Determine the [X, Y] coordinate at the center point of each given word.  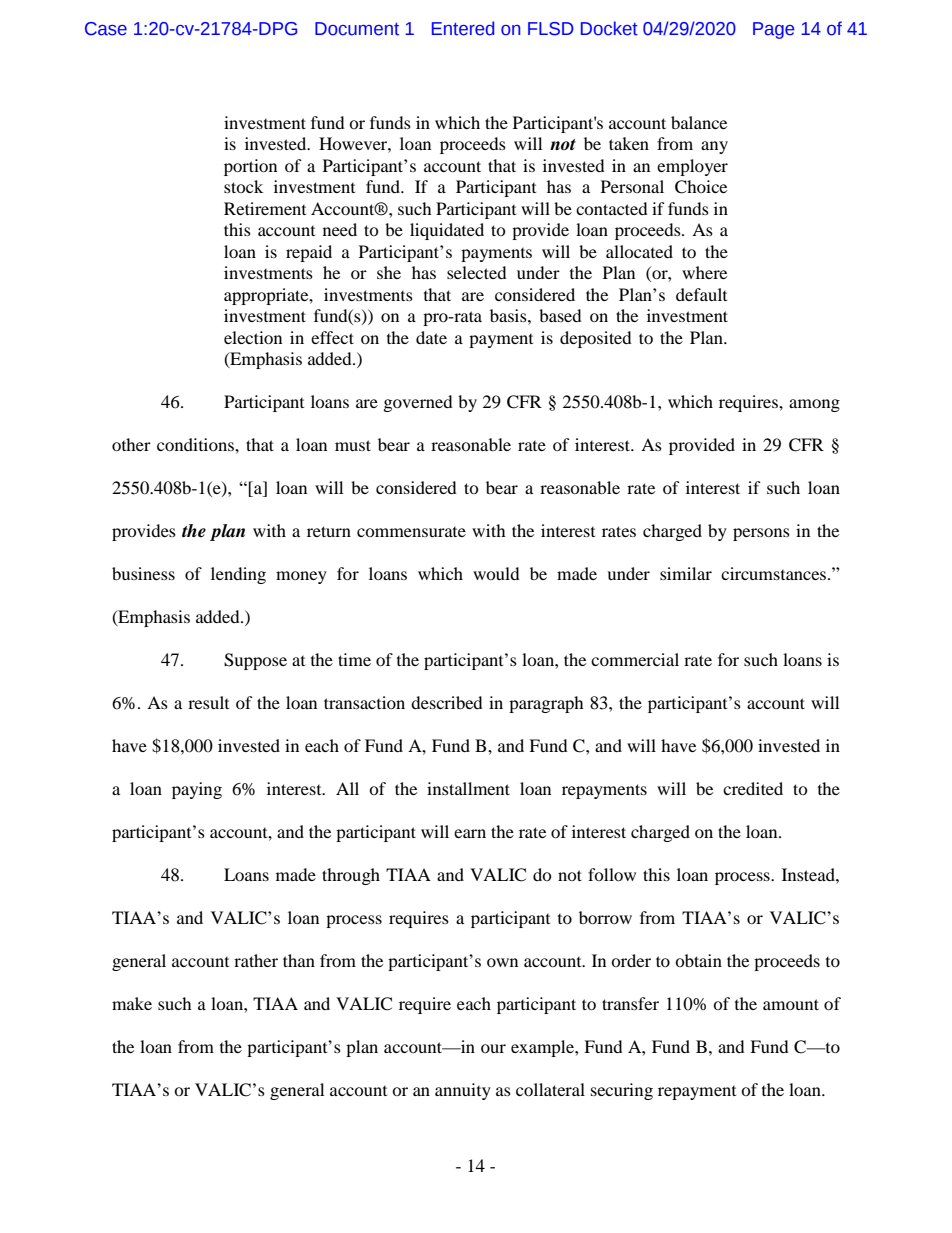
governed [418, 403]
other [131, 444]
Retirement [265, 208]
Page [773, 30]
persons [761, 534]
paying [197, 790]
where [704, 272]
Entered [463, 28]
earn [470, 833]
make [132, 1003]
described [447, 702]
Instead [809, 874]
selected [477, 272]
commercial [635, 659]
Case [106, 29]
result [208, 702]
